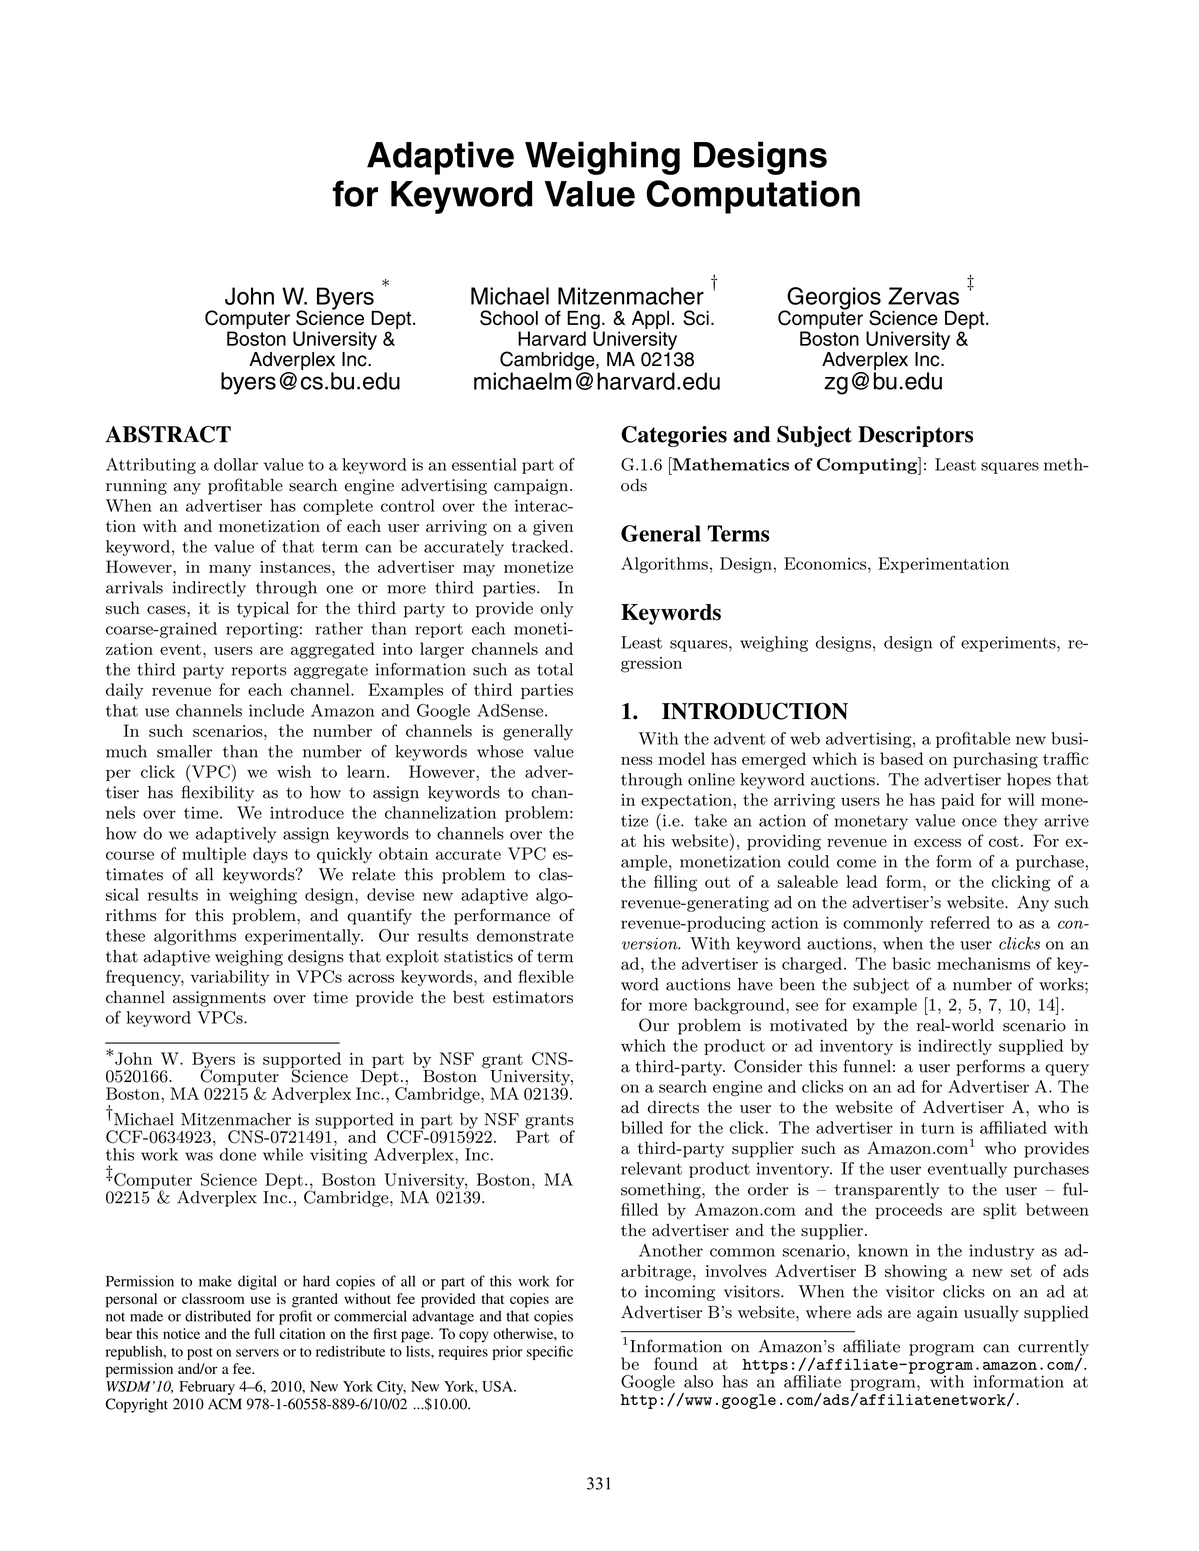  I want to click on experiments, so click(1009, 644).
